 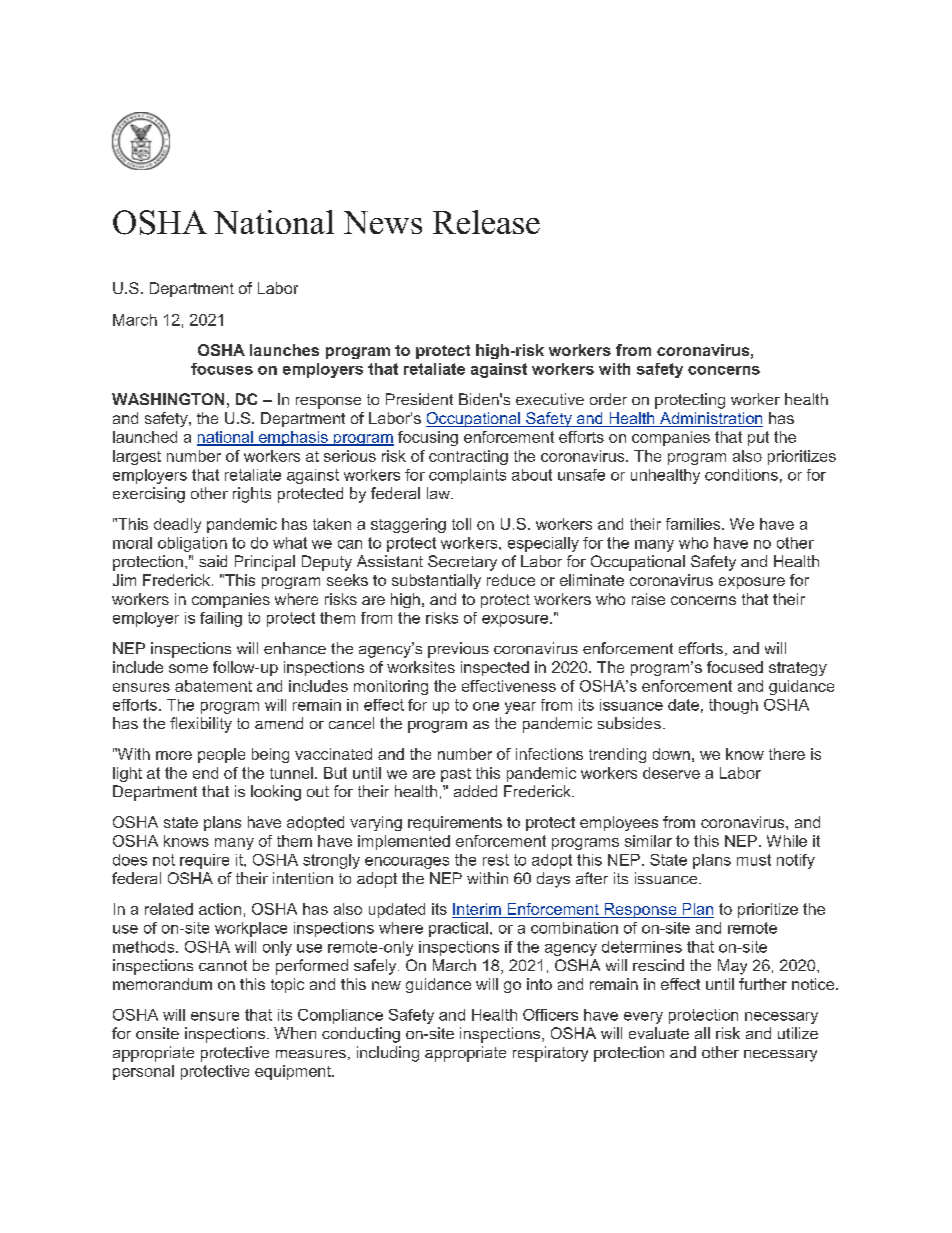 I want to click on Release, so click(x=486, y=222).
